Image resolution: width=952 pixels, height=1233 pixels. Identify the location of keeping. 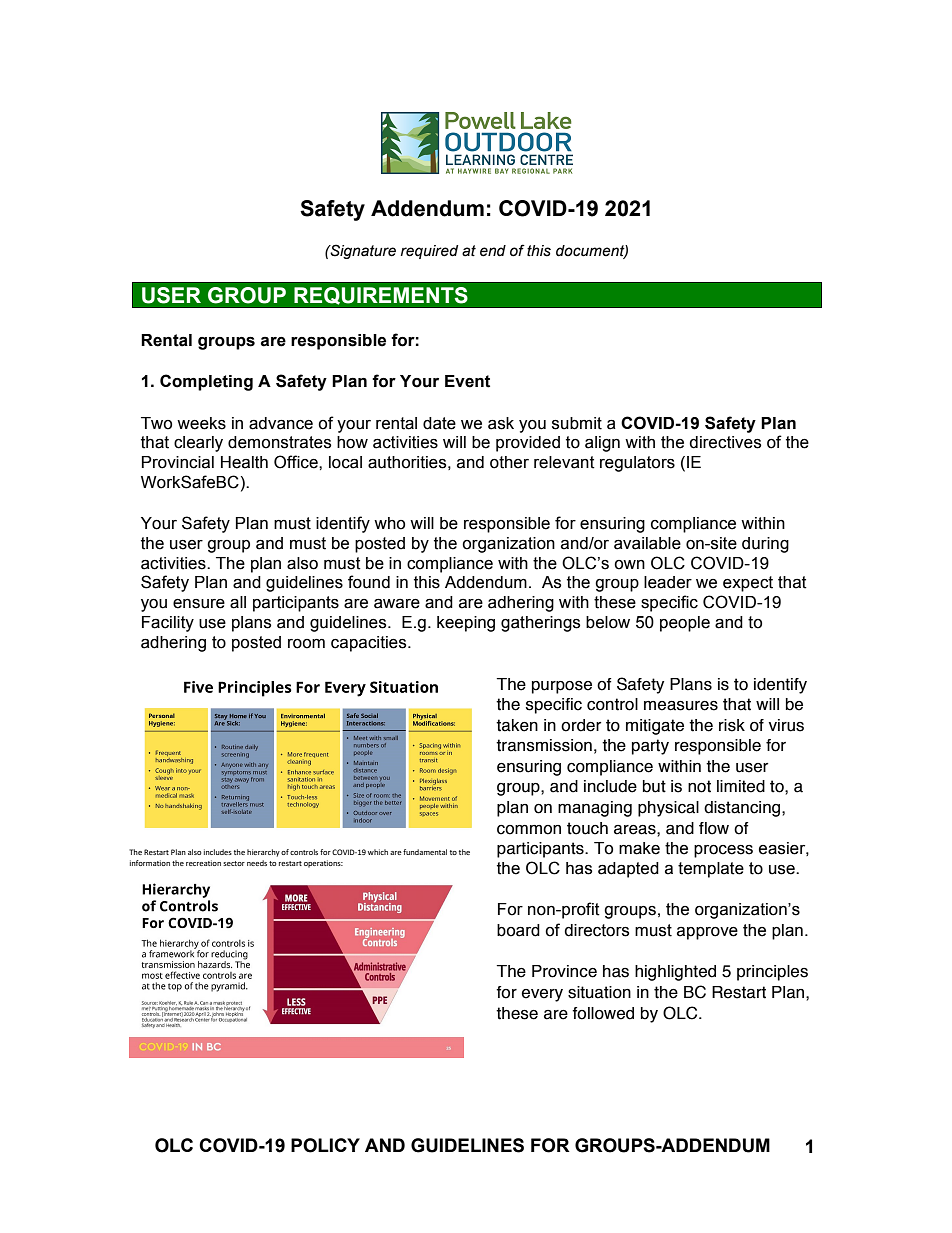
(466, 624).
